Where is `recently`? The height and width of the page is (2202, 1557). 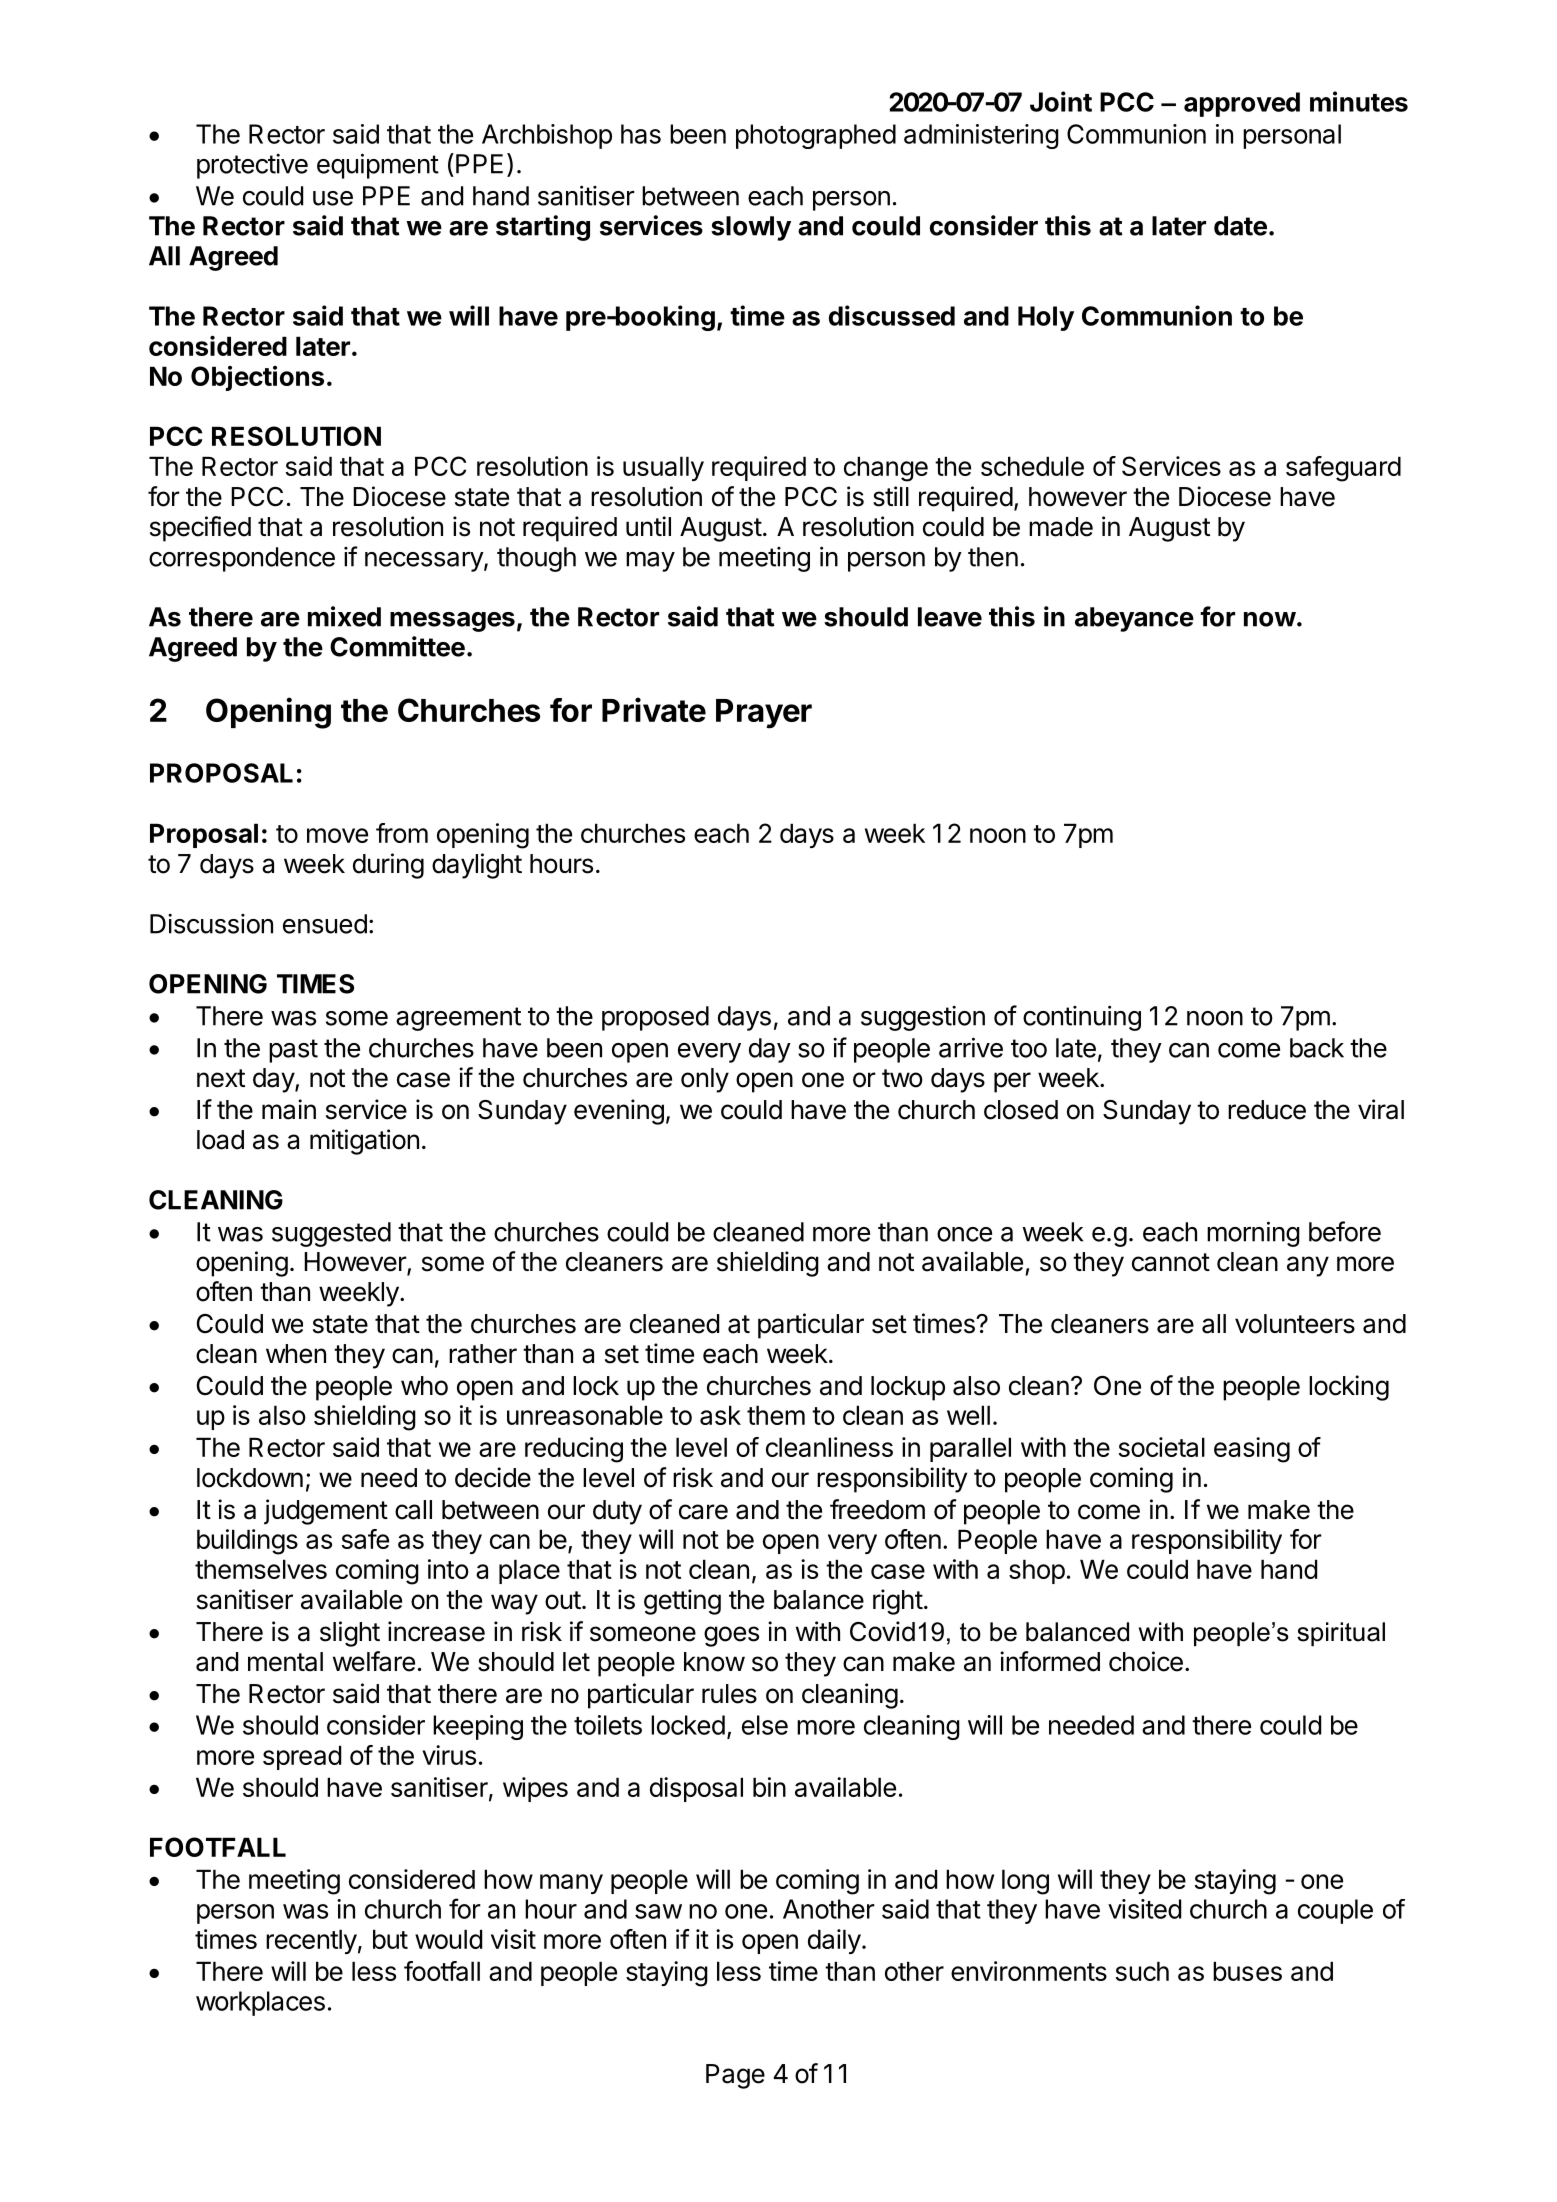
recently is located at coordinates (311, 1941).
